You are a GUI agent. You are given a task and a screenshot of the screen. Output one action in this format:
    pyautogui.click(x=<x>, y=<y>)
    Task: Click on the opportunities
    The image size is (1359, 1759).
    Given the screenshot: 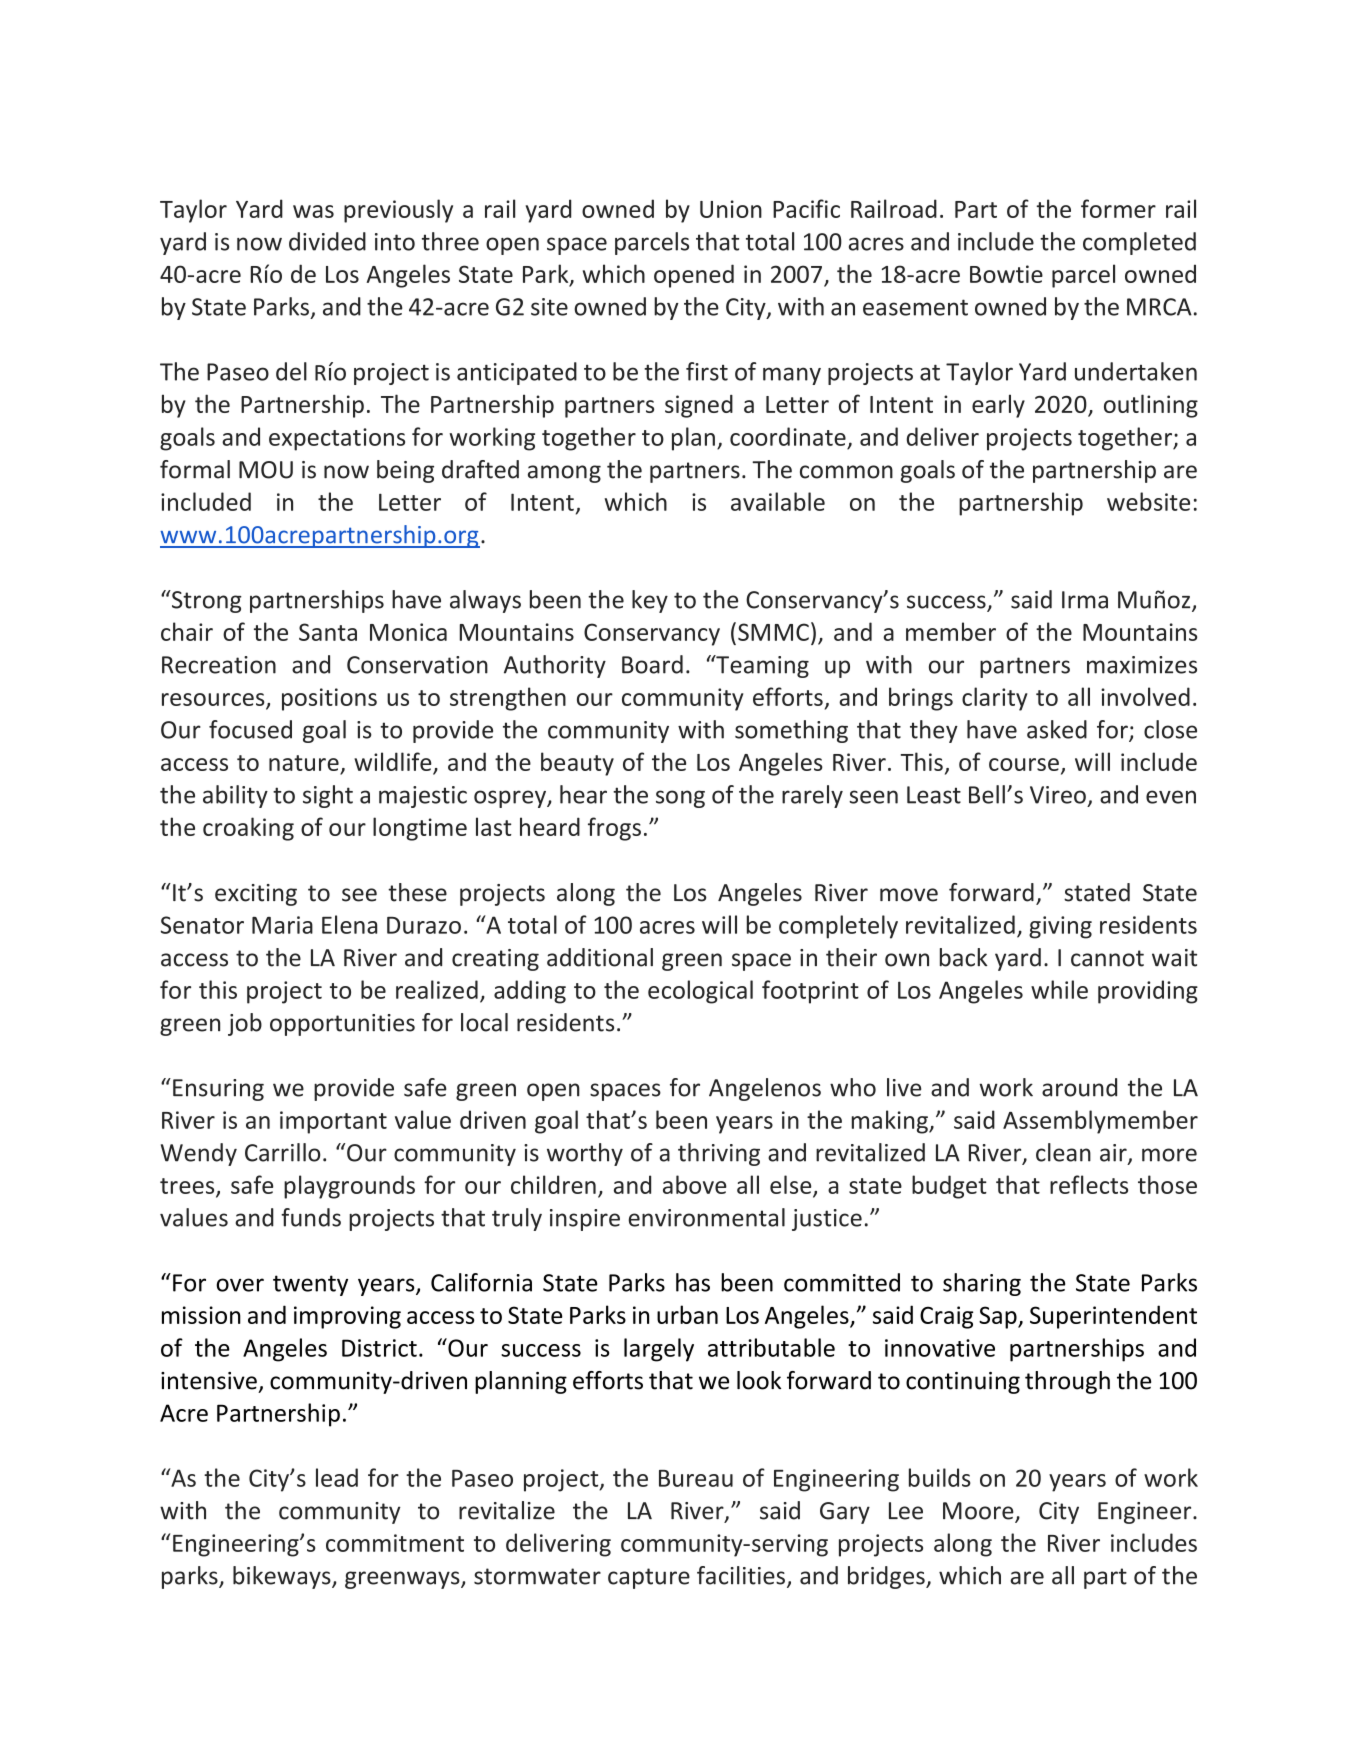 What is the action you would take?
    pyautogui.click(x=342, y=1025)
